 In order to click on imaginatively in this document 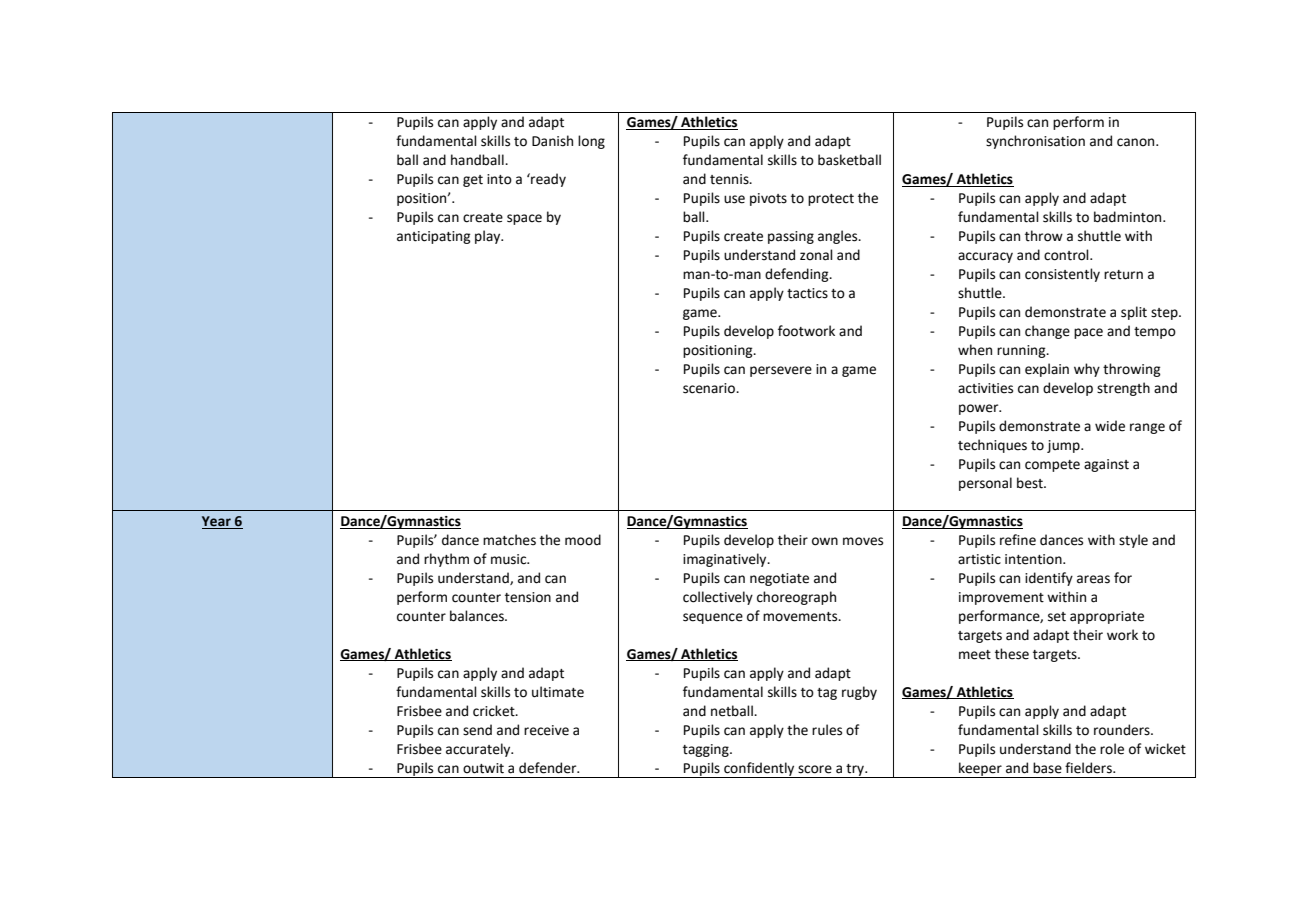, I will do `click(726, 560)`.
